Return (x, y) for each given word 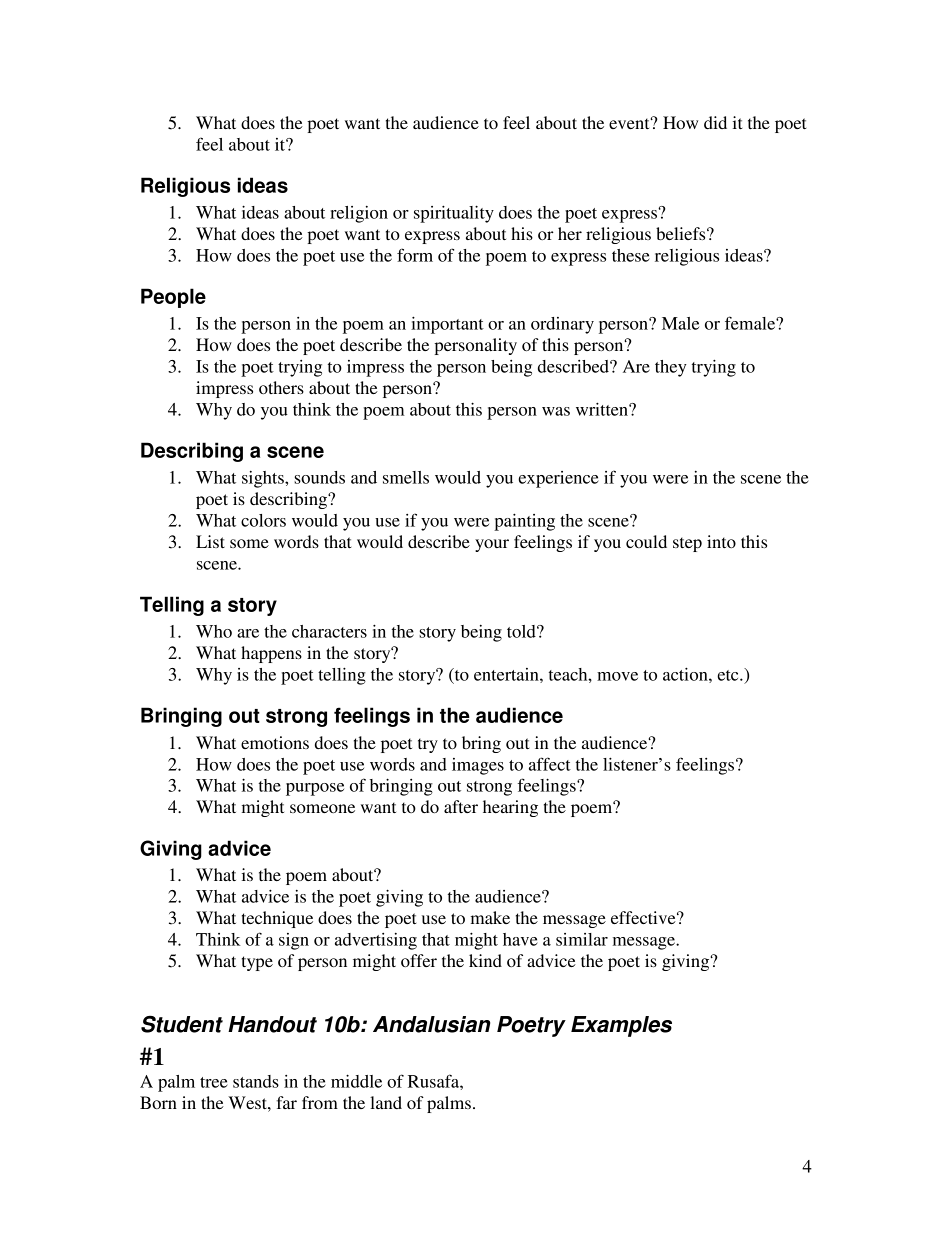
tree (214, 1082)
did (715, 122)
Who (214, 631)
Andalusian (432, 1024)
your (492, 545)
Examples (621, 1026)
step (687, 544)
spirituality (454, 214)
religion (359, 214)
